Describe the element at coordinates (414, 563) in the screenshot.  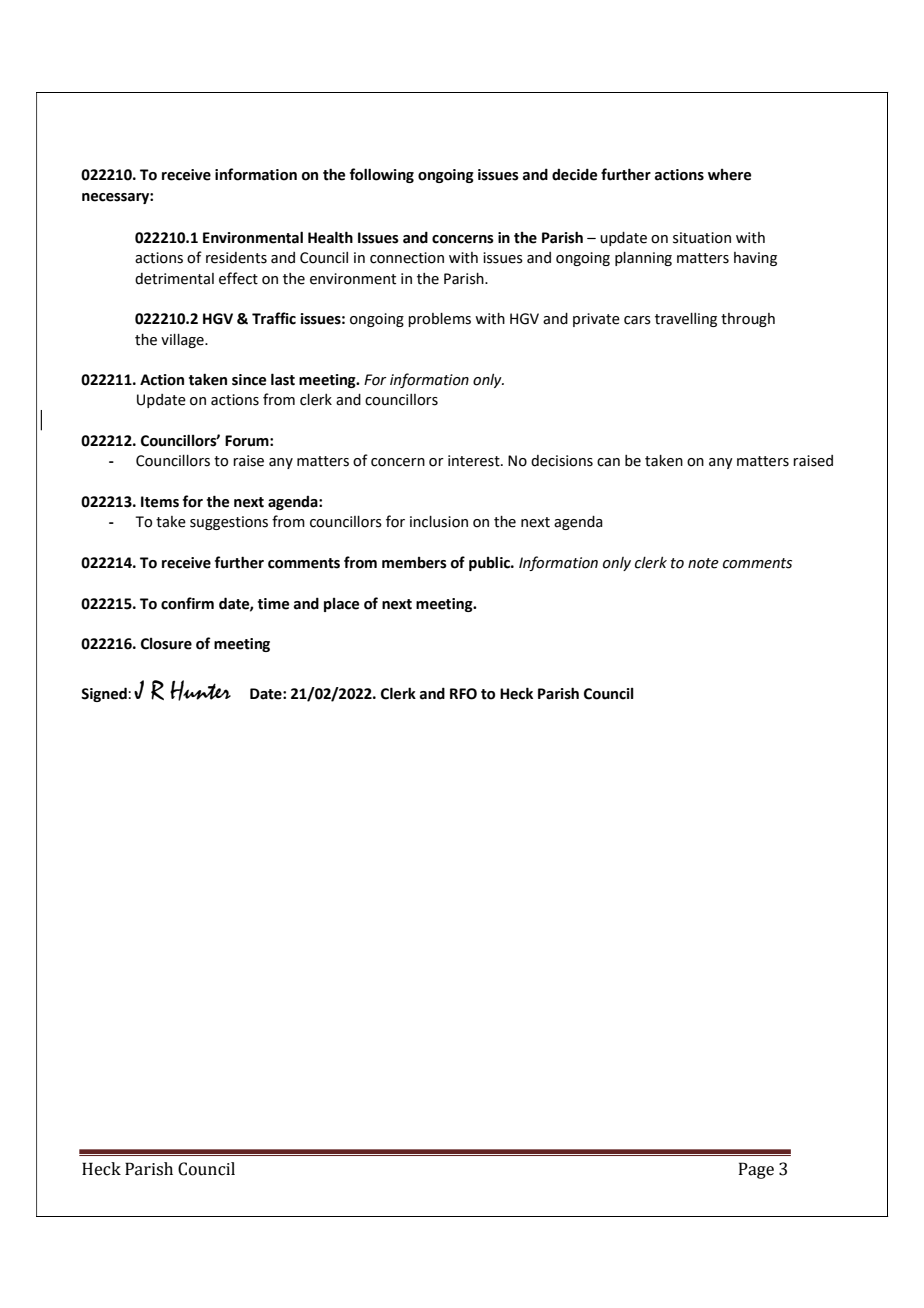
I see `members` at that location.
